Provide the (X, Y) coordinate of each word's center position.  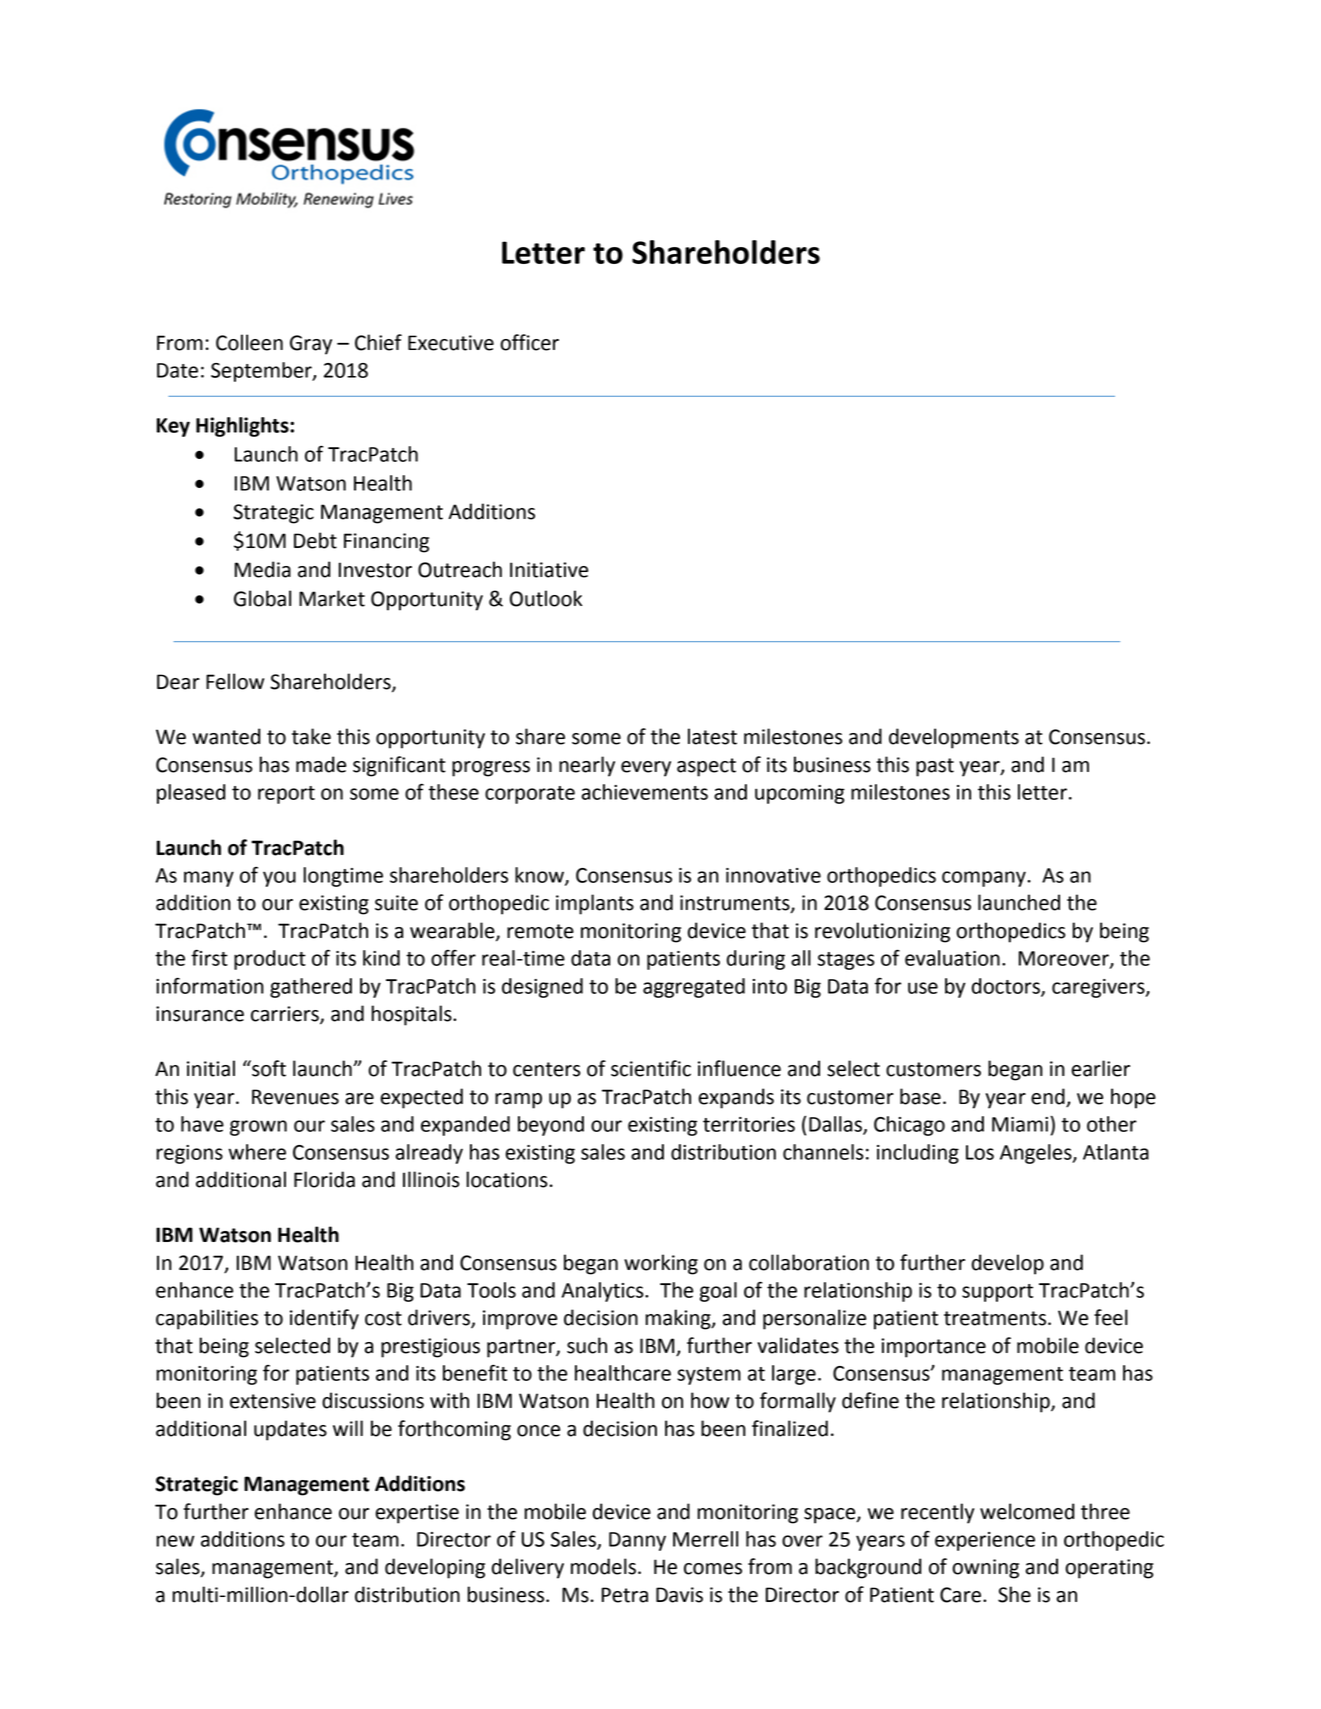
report (286, 795)
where (257, 1152)
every (646, 769)
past (935, 767)
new (175, 1541)
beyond (551, 1126)
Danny (637, 1541)
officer (529, 342)
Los (980, 1152)
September (262, 372)
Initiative (549, 570)
